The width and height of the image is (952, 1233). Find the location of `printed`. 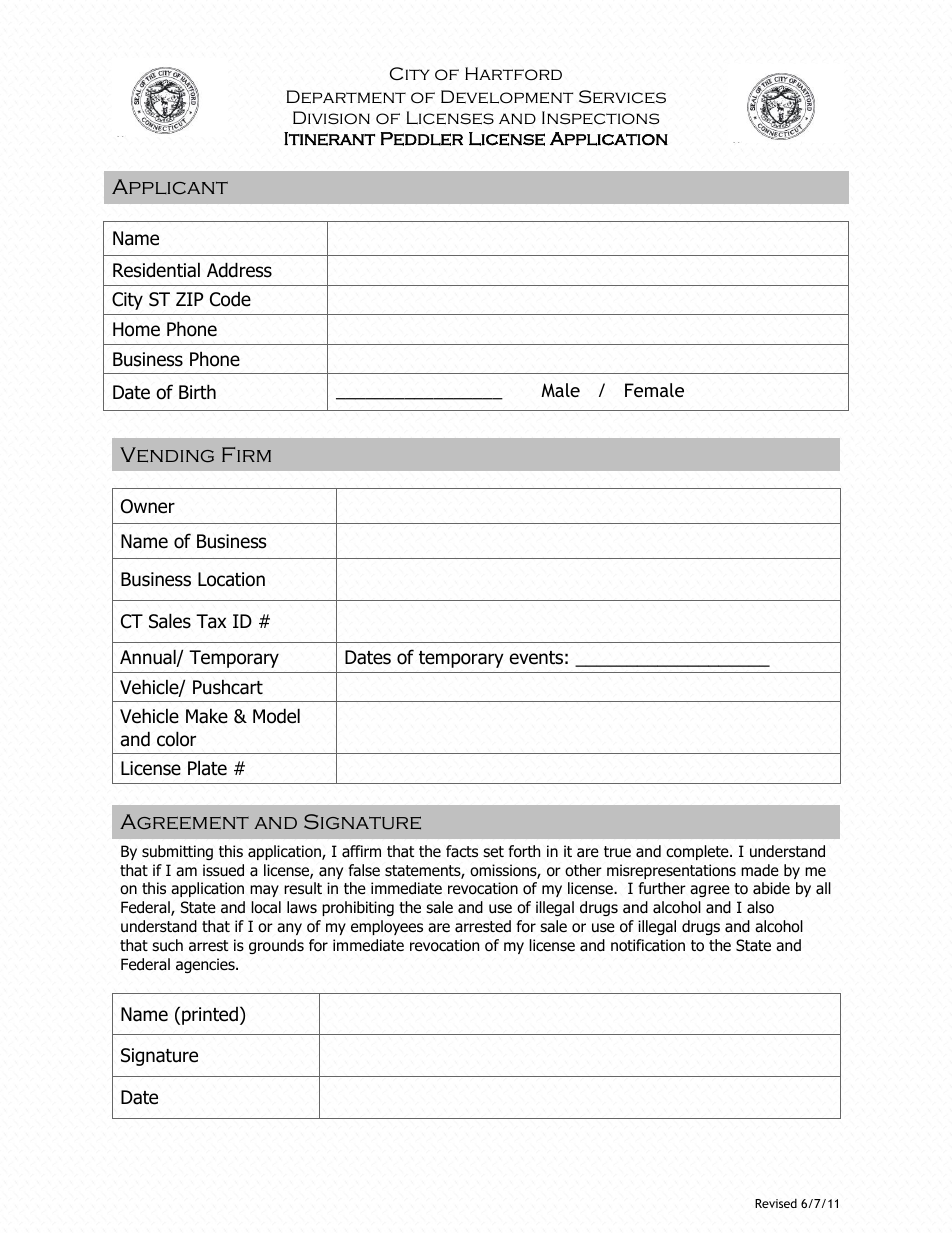

printed is located at coordinates (210, 1016).
